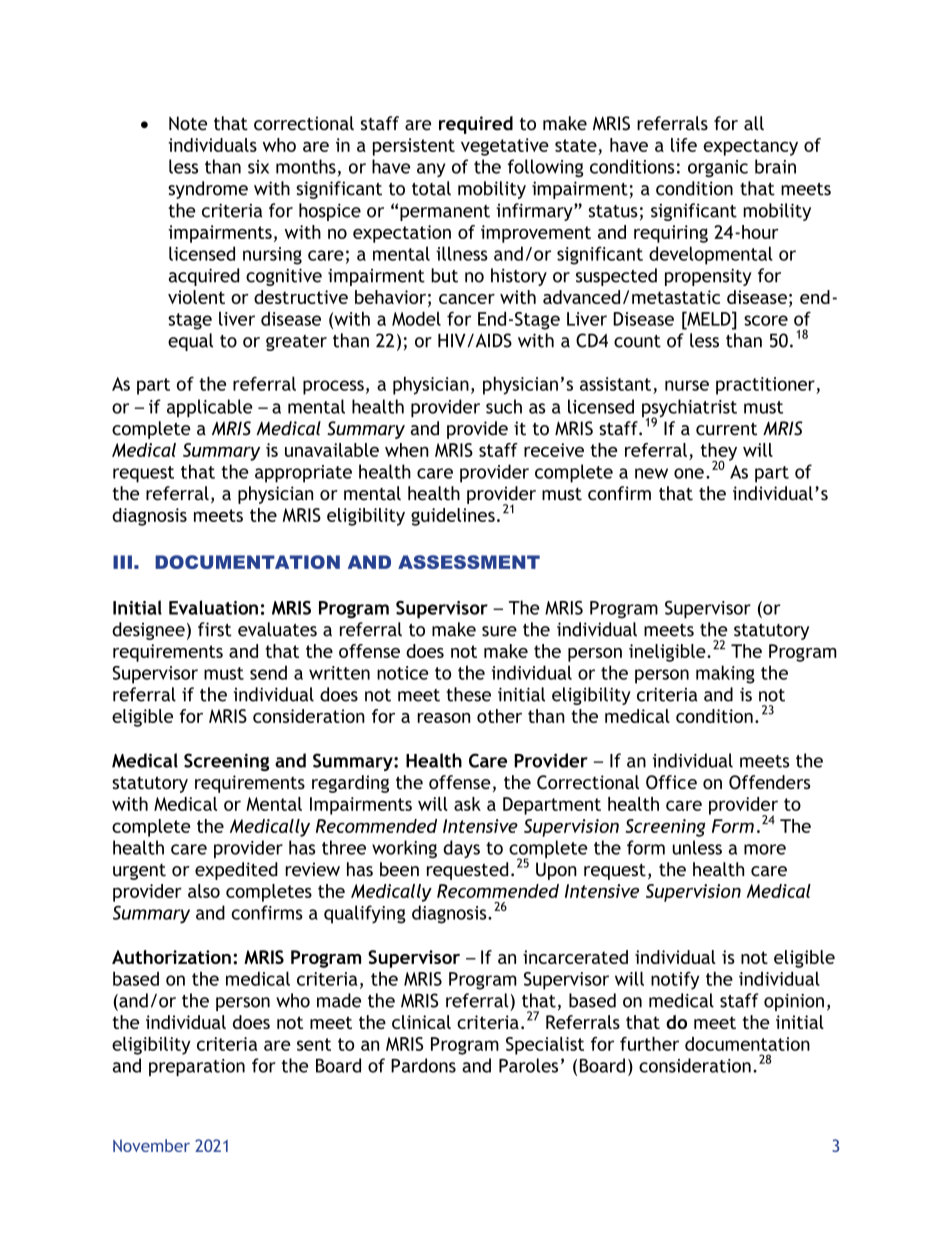 Image resolution: width=952 pixels, height=1233 pixels. I want to click on preparation, so click(197, 1067).
